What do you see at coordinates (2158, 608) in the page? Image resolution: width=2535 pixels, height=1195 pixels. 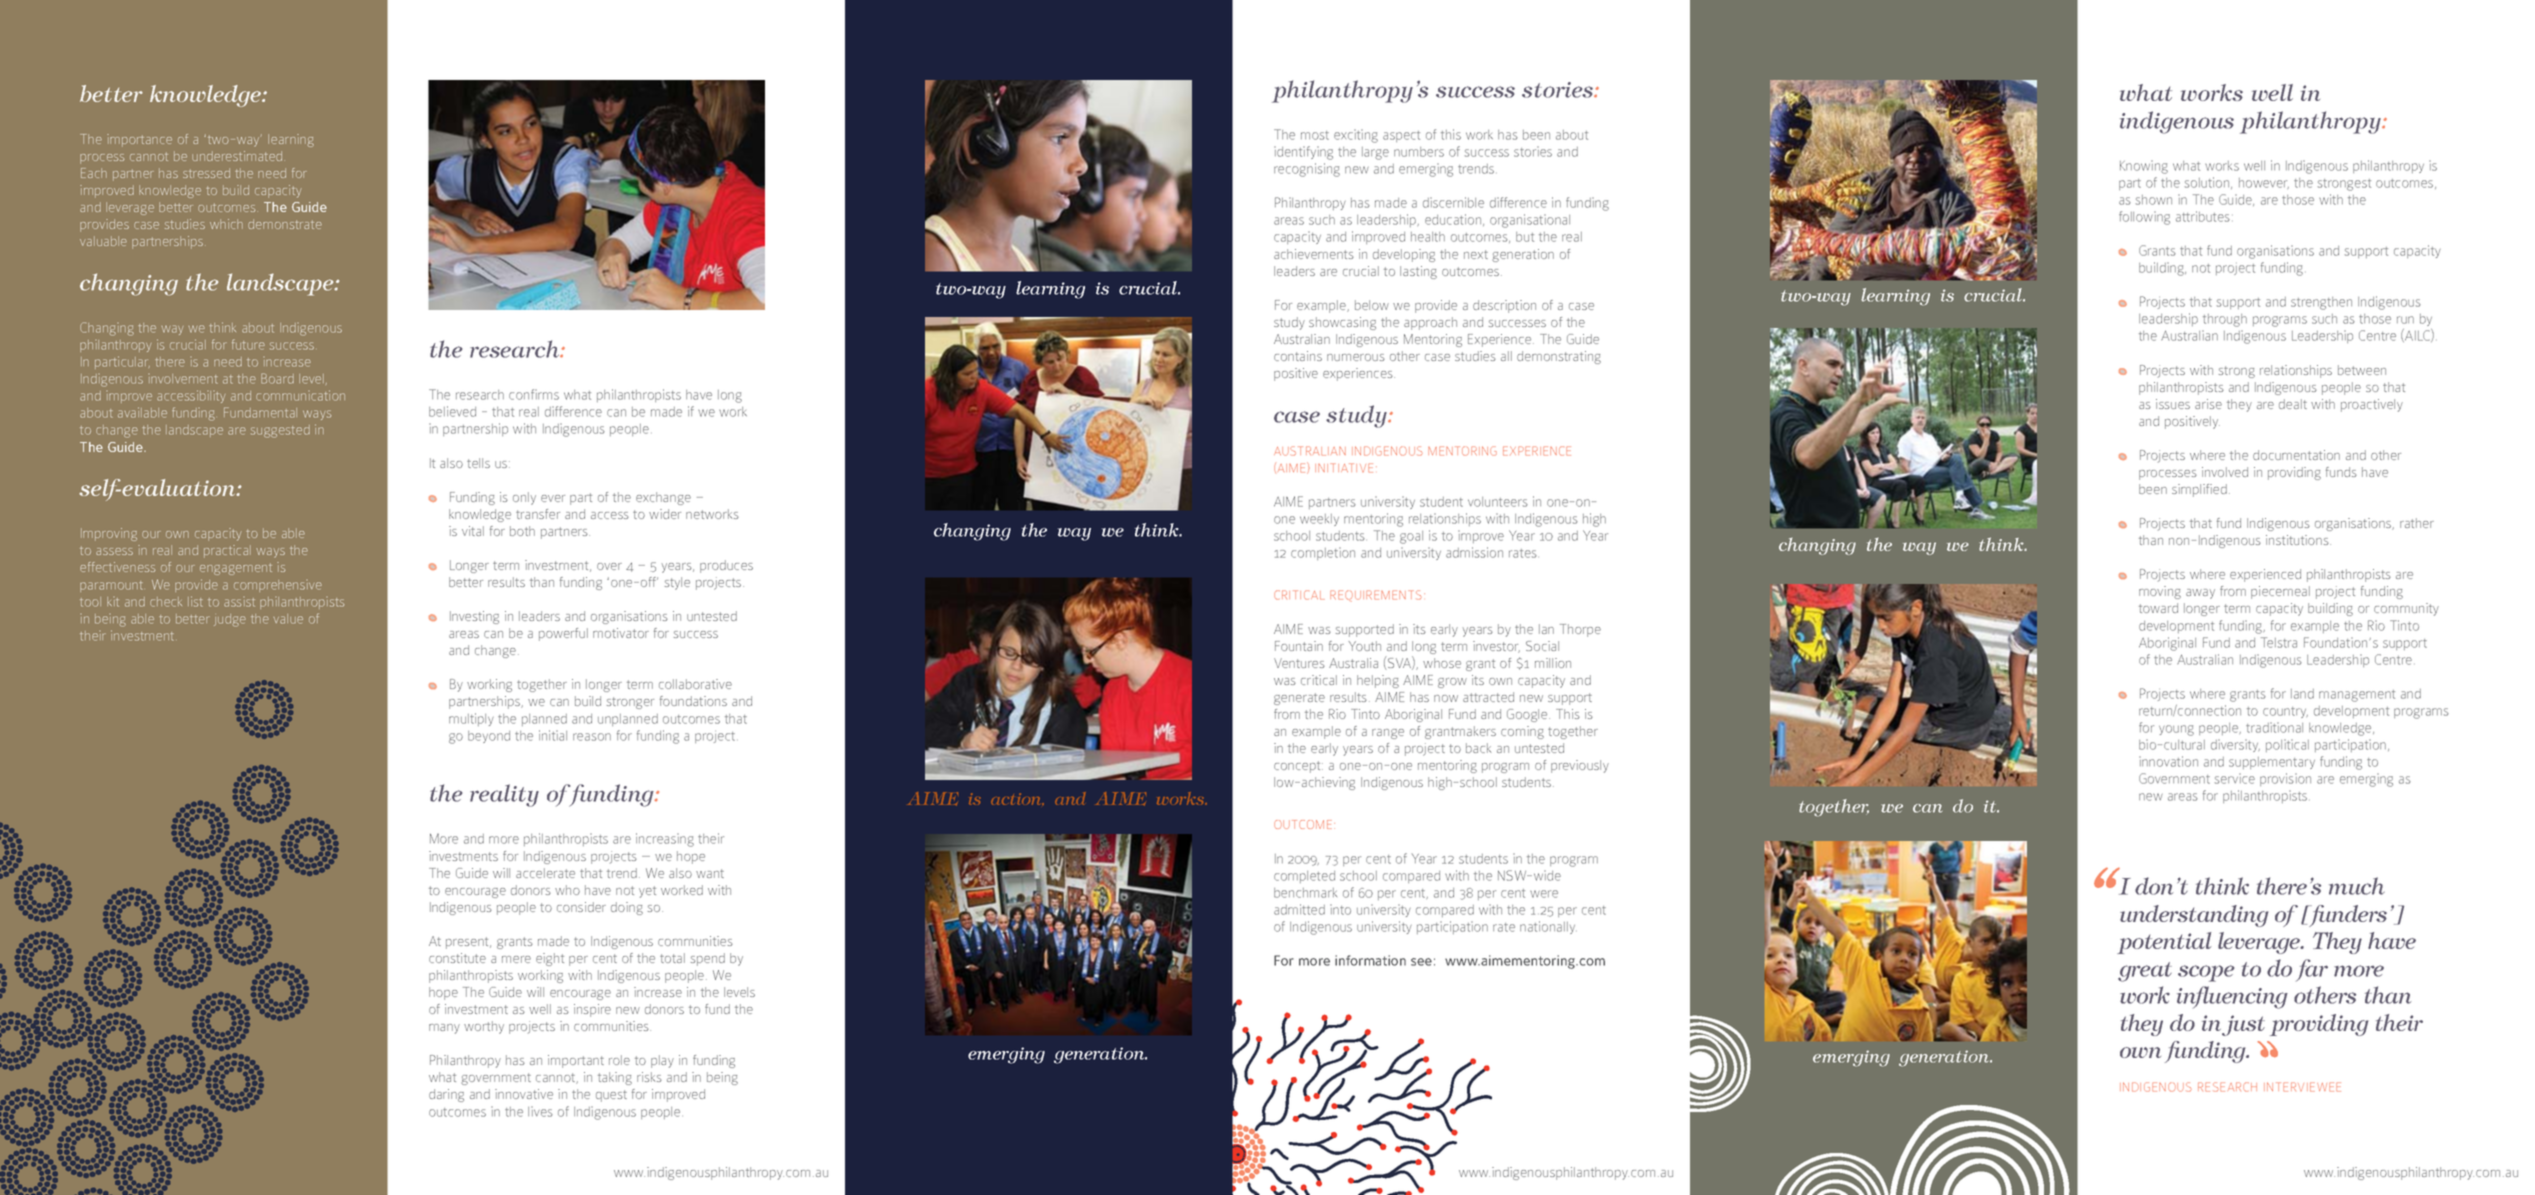 I see `toward` at bounding box center [2158, 608].
